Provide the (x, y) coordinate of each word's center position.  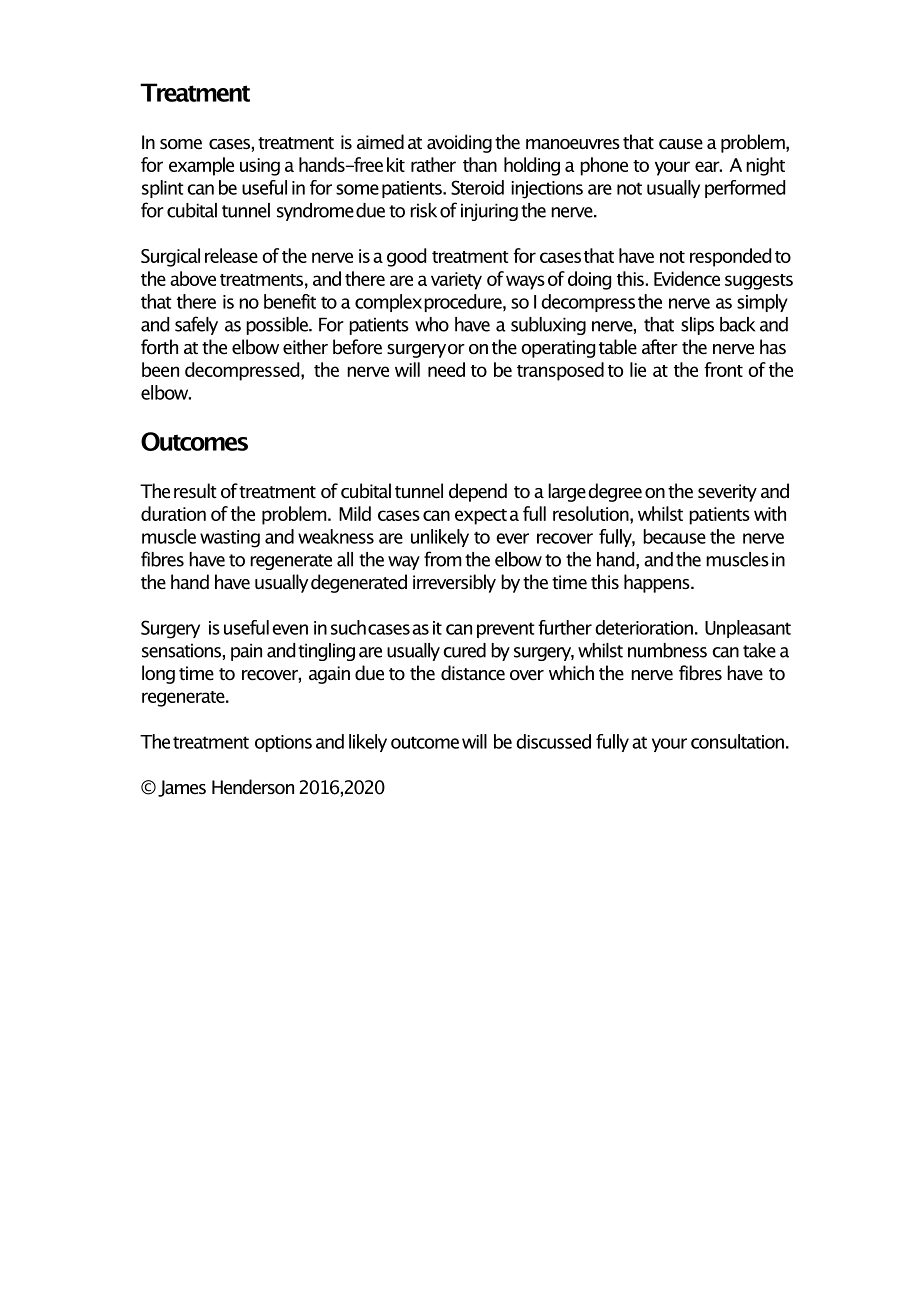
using (260, 167)
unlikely (440, 538)
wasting (230, 539)
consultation (737, 741)
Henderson (253, 787)
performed (745, 189)
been (160, 369)
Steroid (477, 187)
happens (658, 583)
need (446, 369)
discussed (553, 741)
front (723, 369)
